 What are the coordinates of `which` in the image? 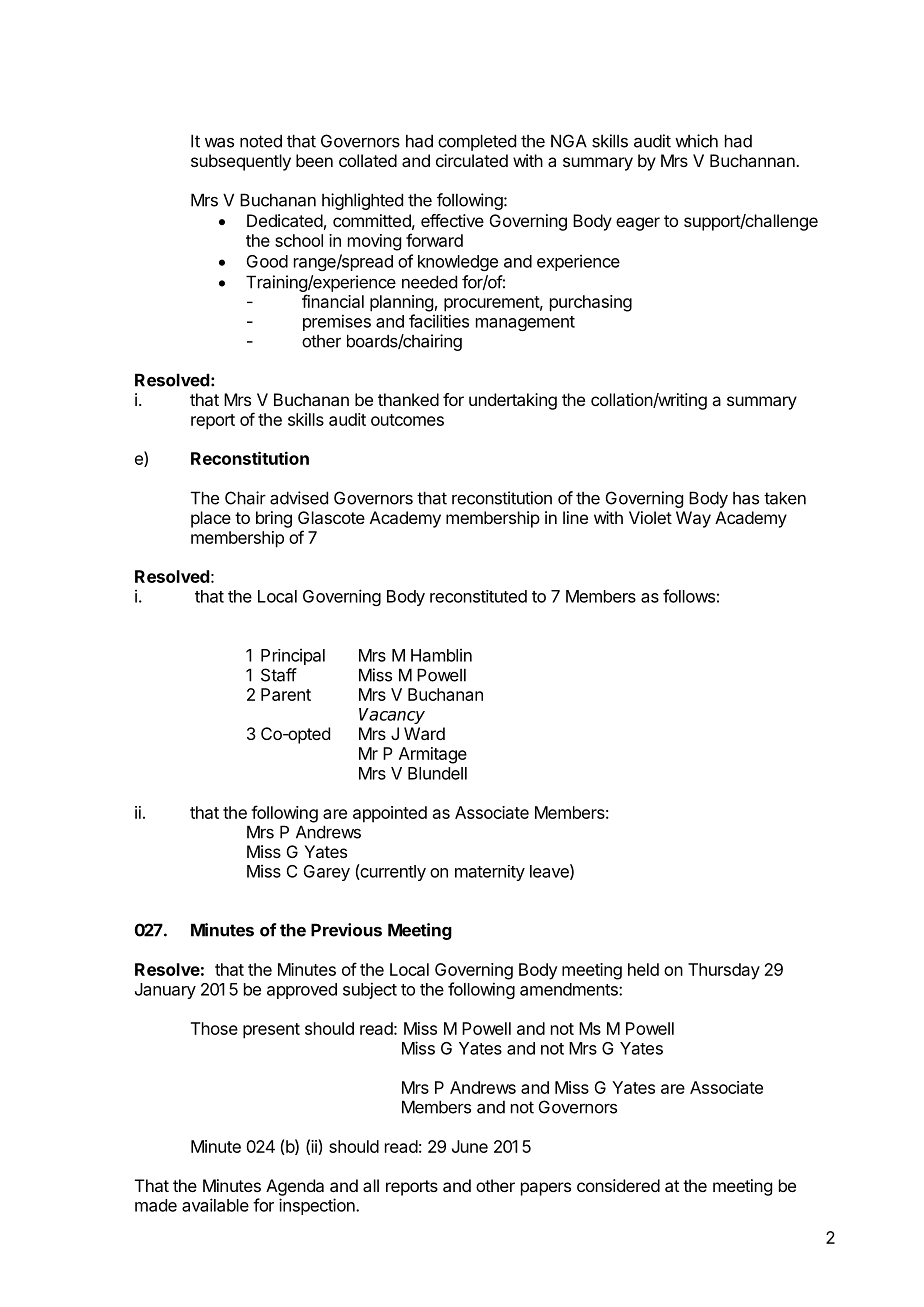 It's located at (696, 141).
